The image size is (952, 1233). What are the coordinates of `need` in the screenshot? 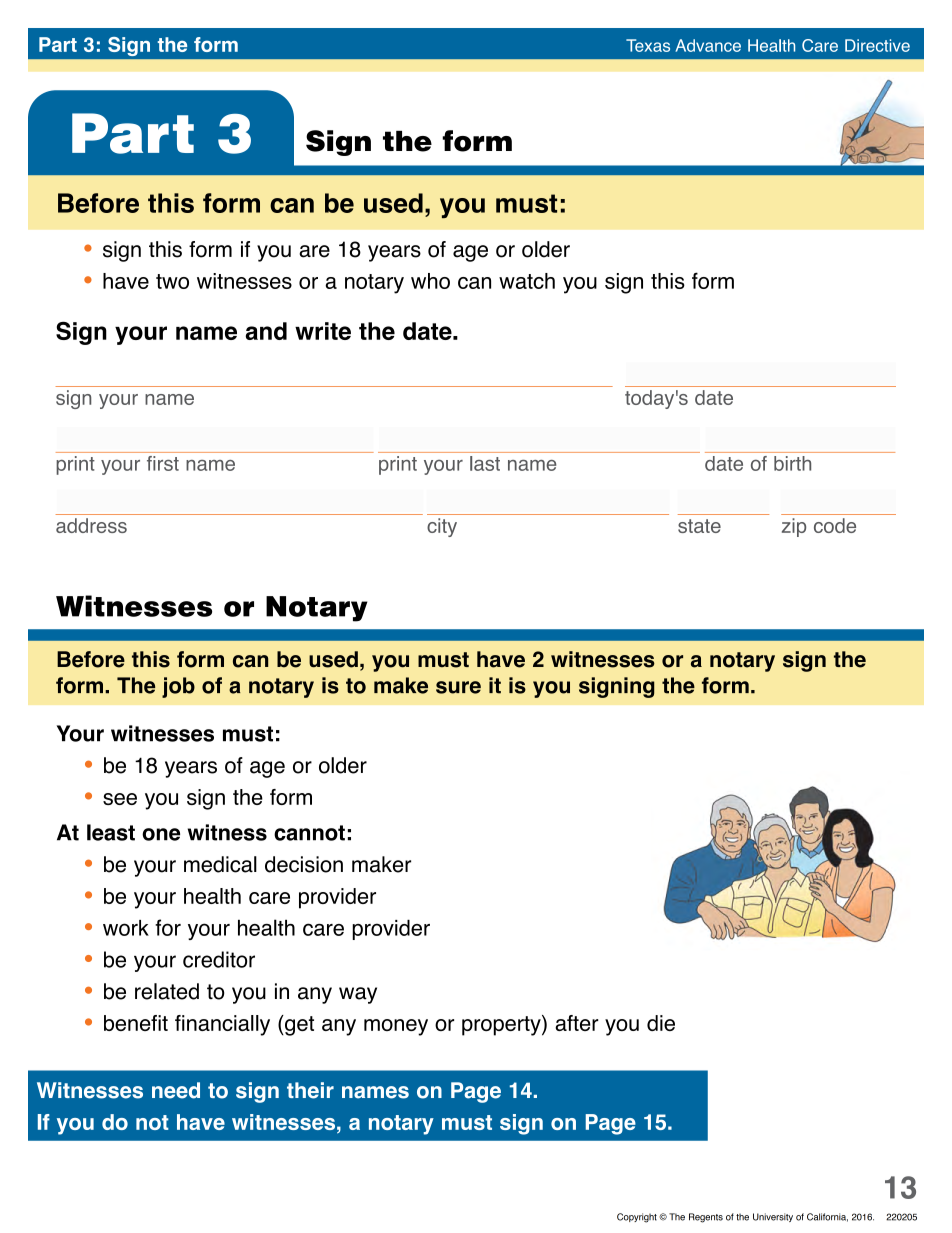 It's located at (176, 1090).
